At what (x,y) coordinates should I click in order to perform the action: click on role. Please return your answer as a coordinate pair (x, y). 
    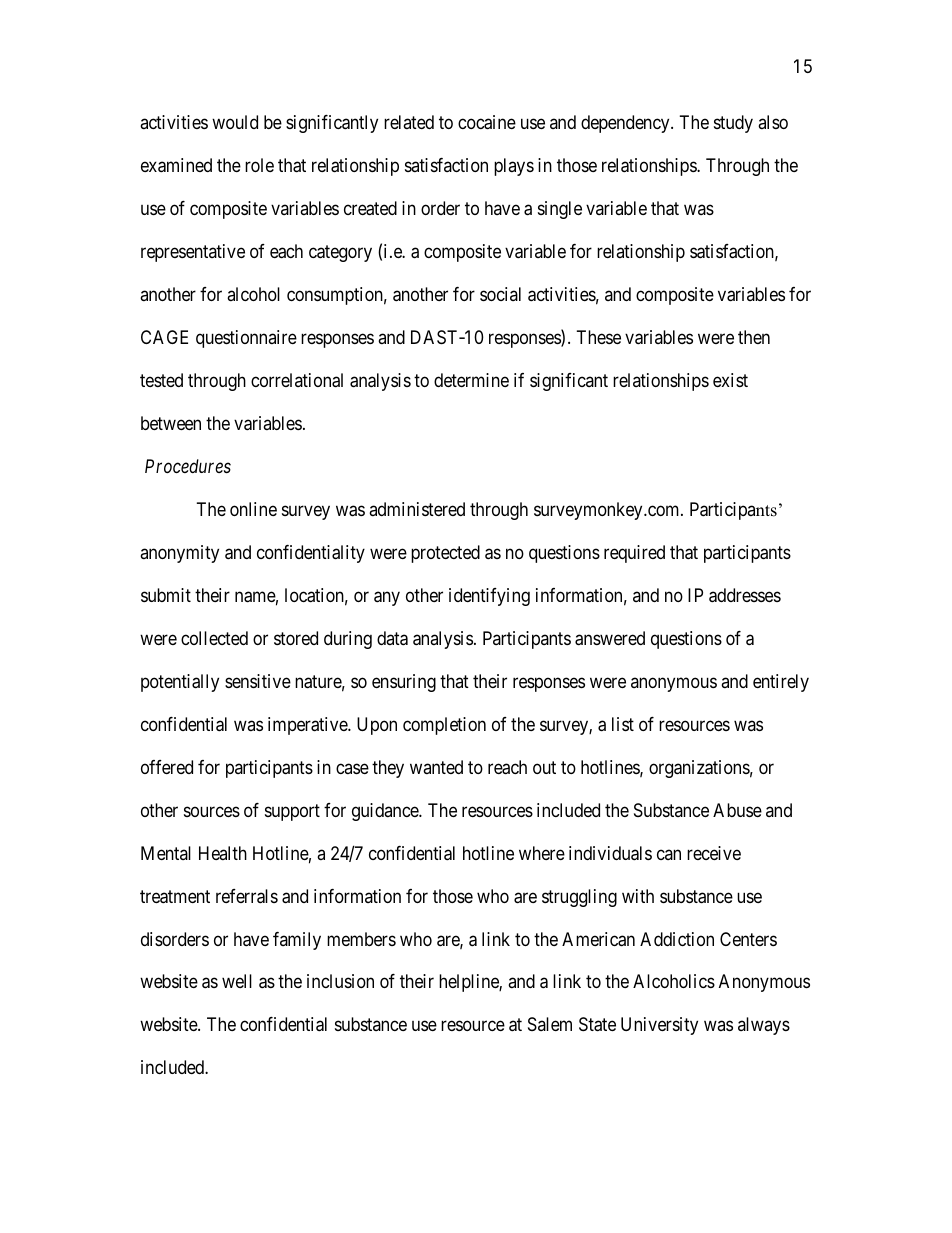
    Looking at the image, I should click on (259, 165).
